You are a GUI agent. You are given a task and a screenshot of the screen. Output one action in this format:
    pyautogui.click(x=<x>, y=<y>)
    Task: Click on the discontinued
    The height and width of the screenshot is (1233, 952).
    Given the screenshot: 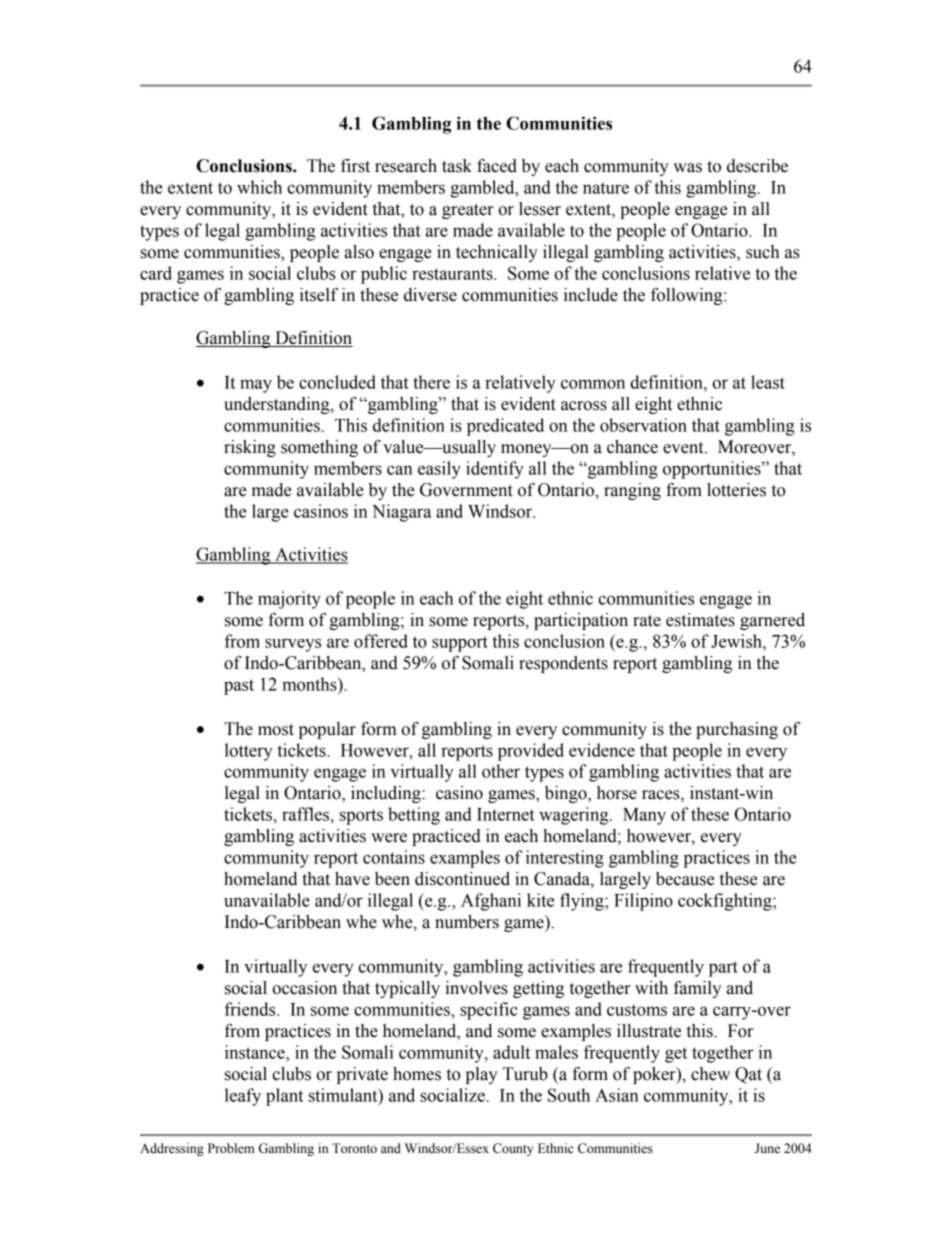 What is the action you would take?
    pyautogui.click(x=462, y=879)
